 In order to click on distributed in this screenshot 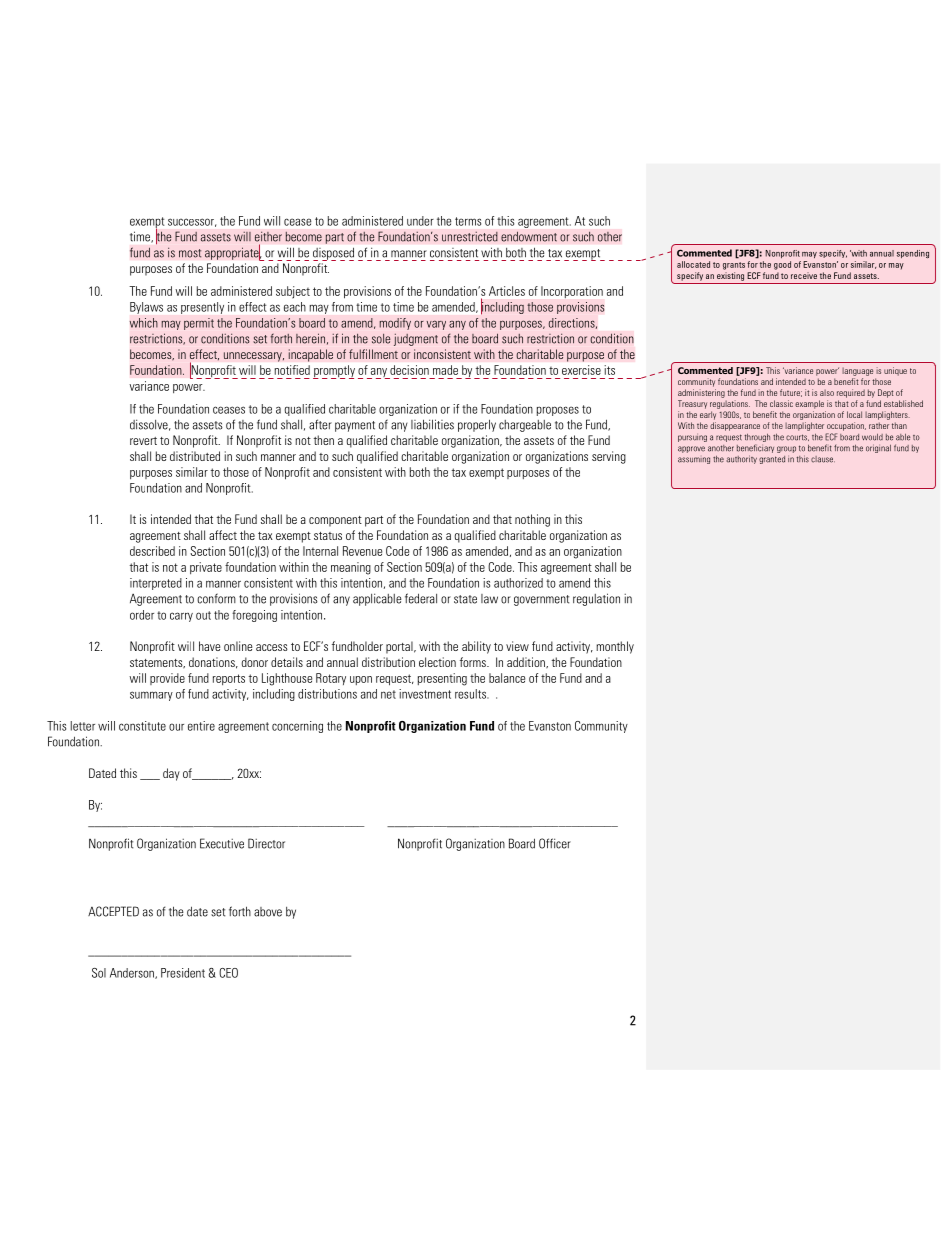, I will do `click(195, 456)`.
